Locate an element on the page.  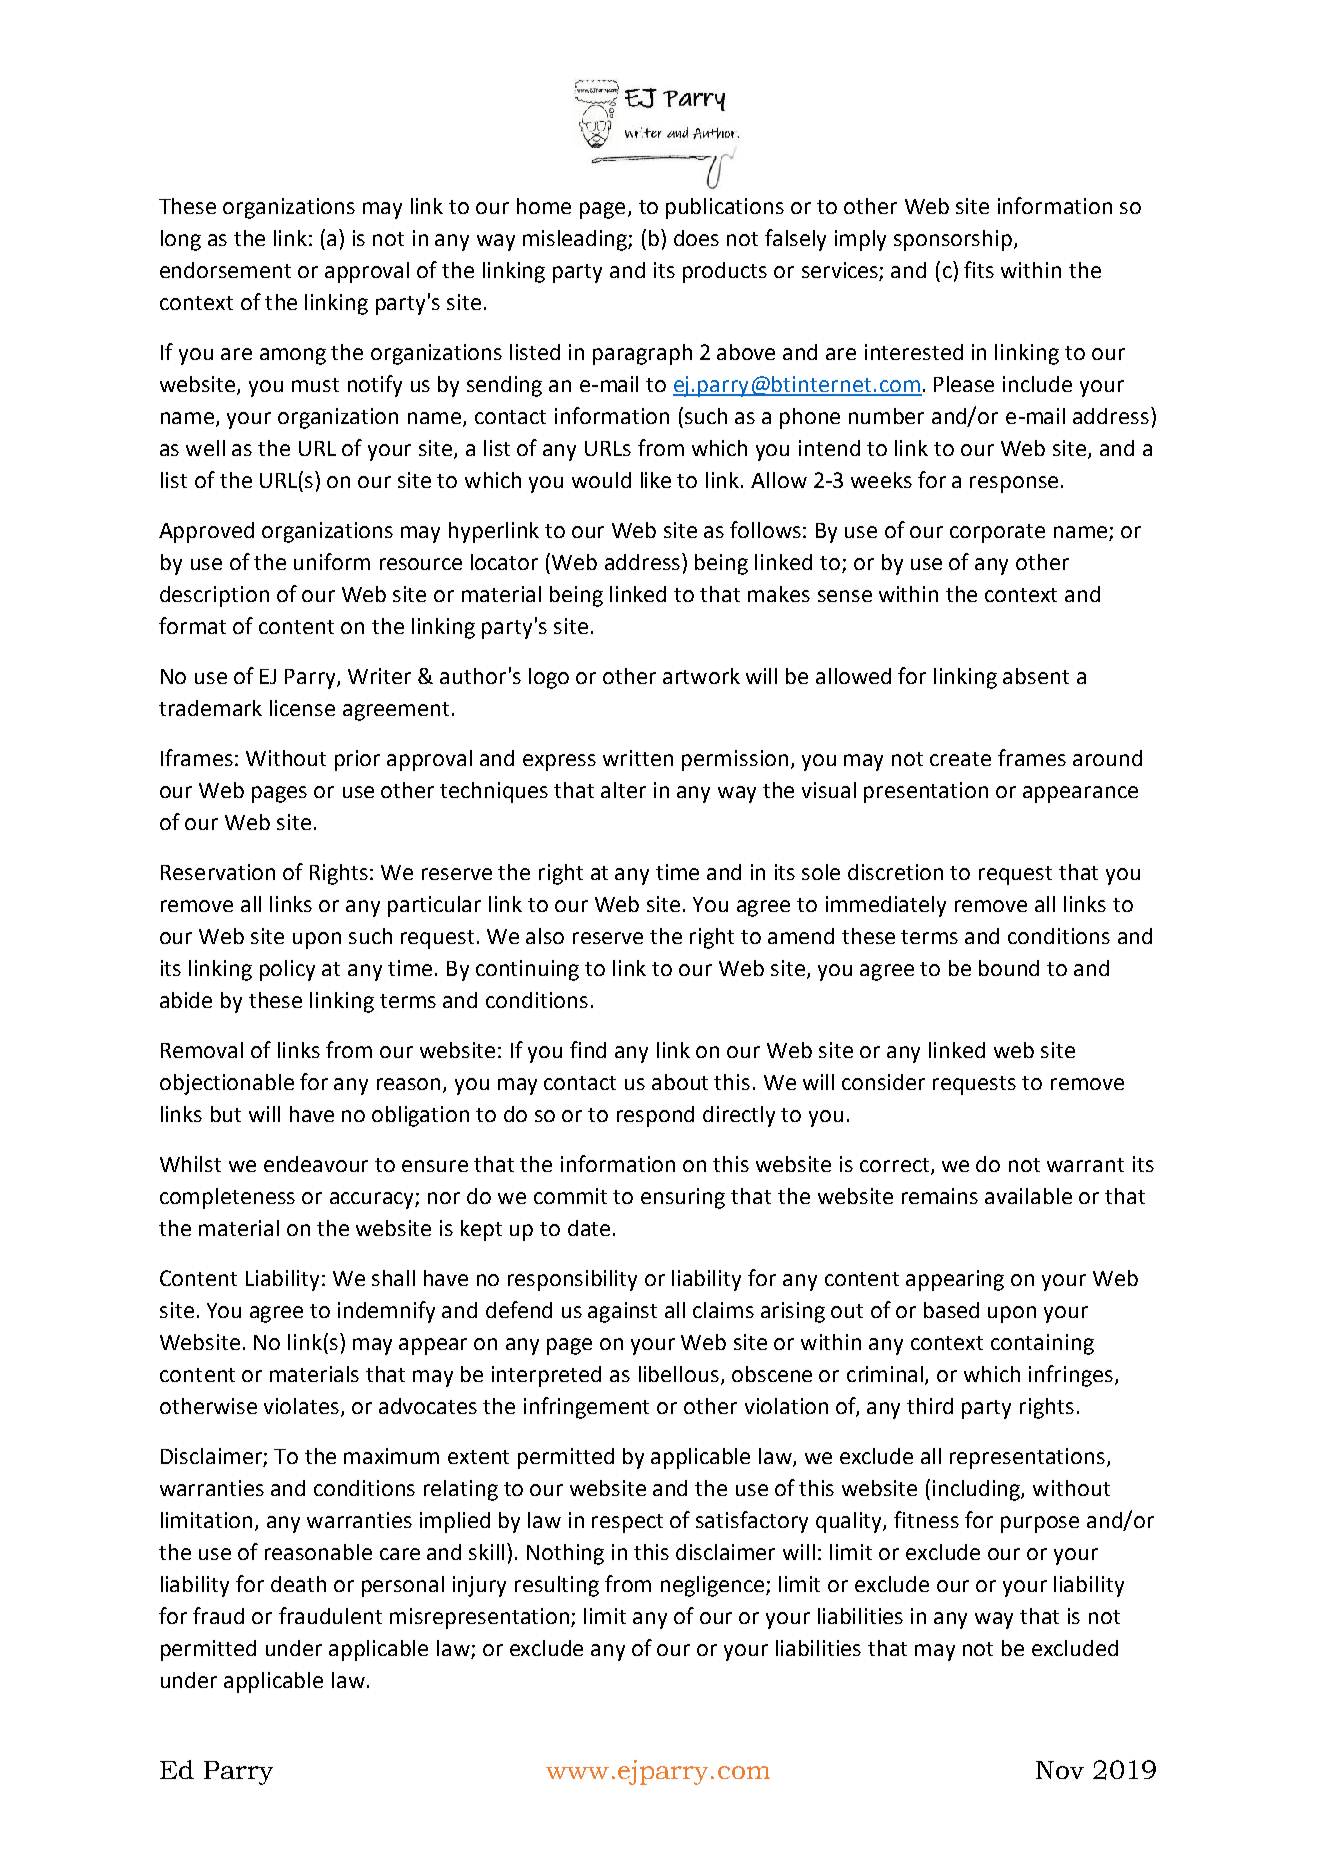
does is located at coordinates (696, 238).
